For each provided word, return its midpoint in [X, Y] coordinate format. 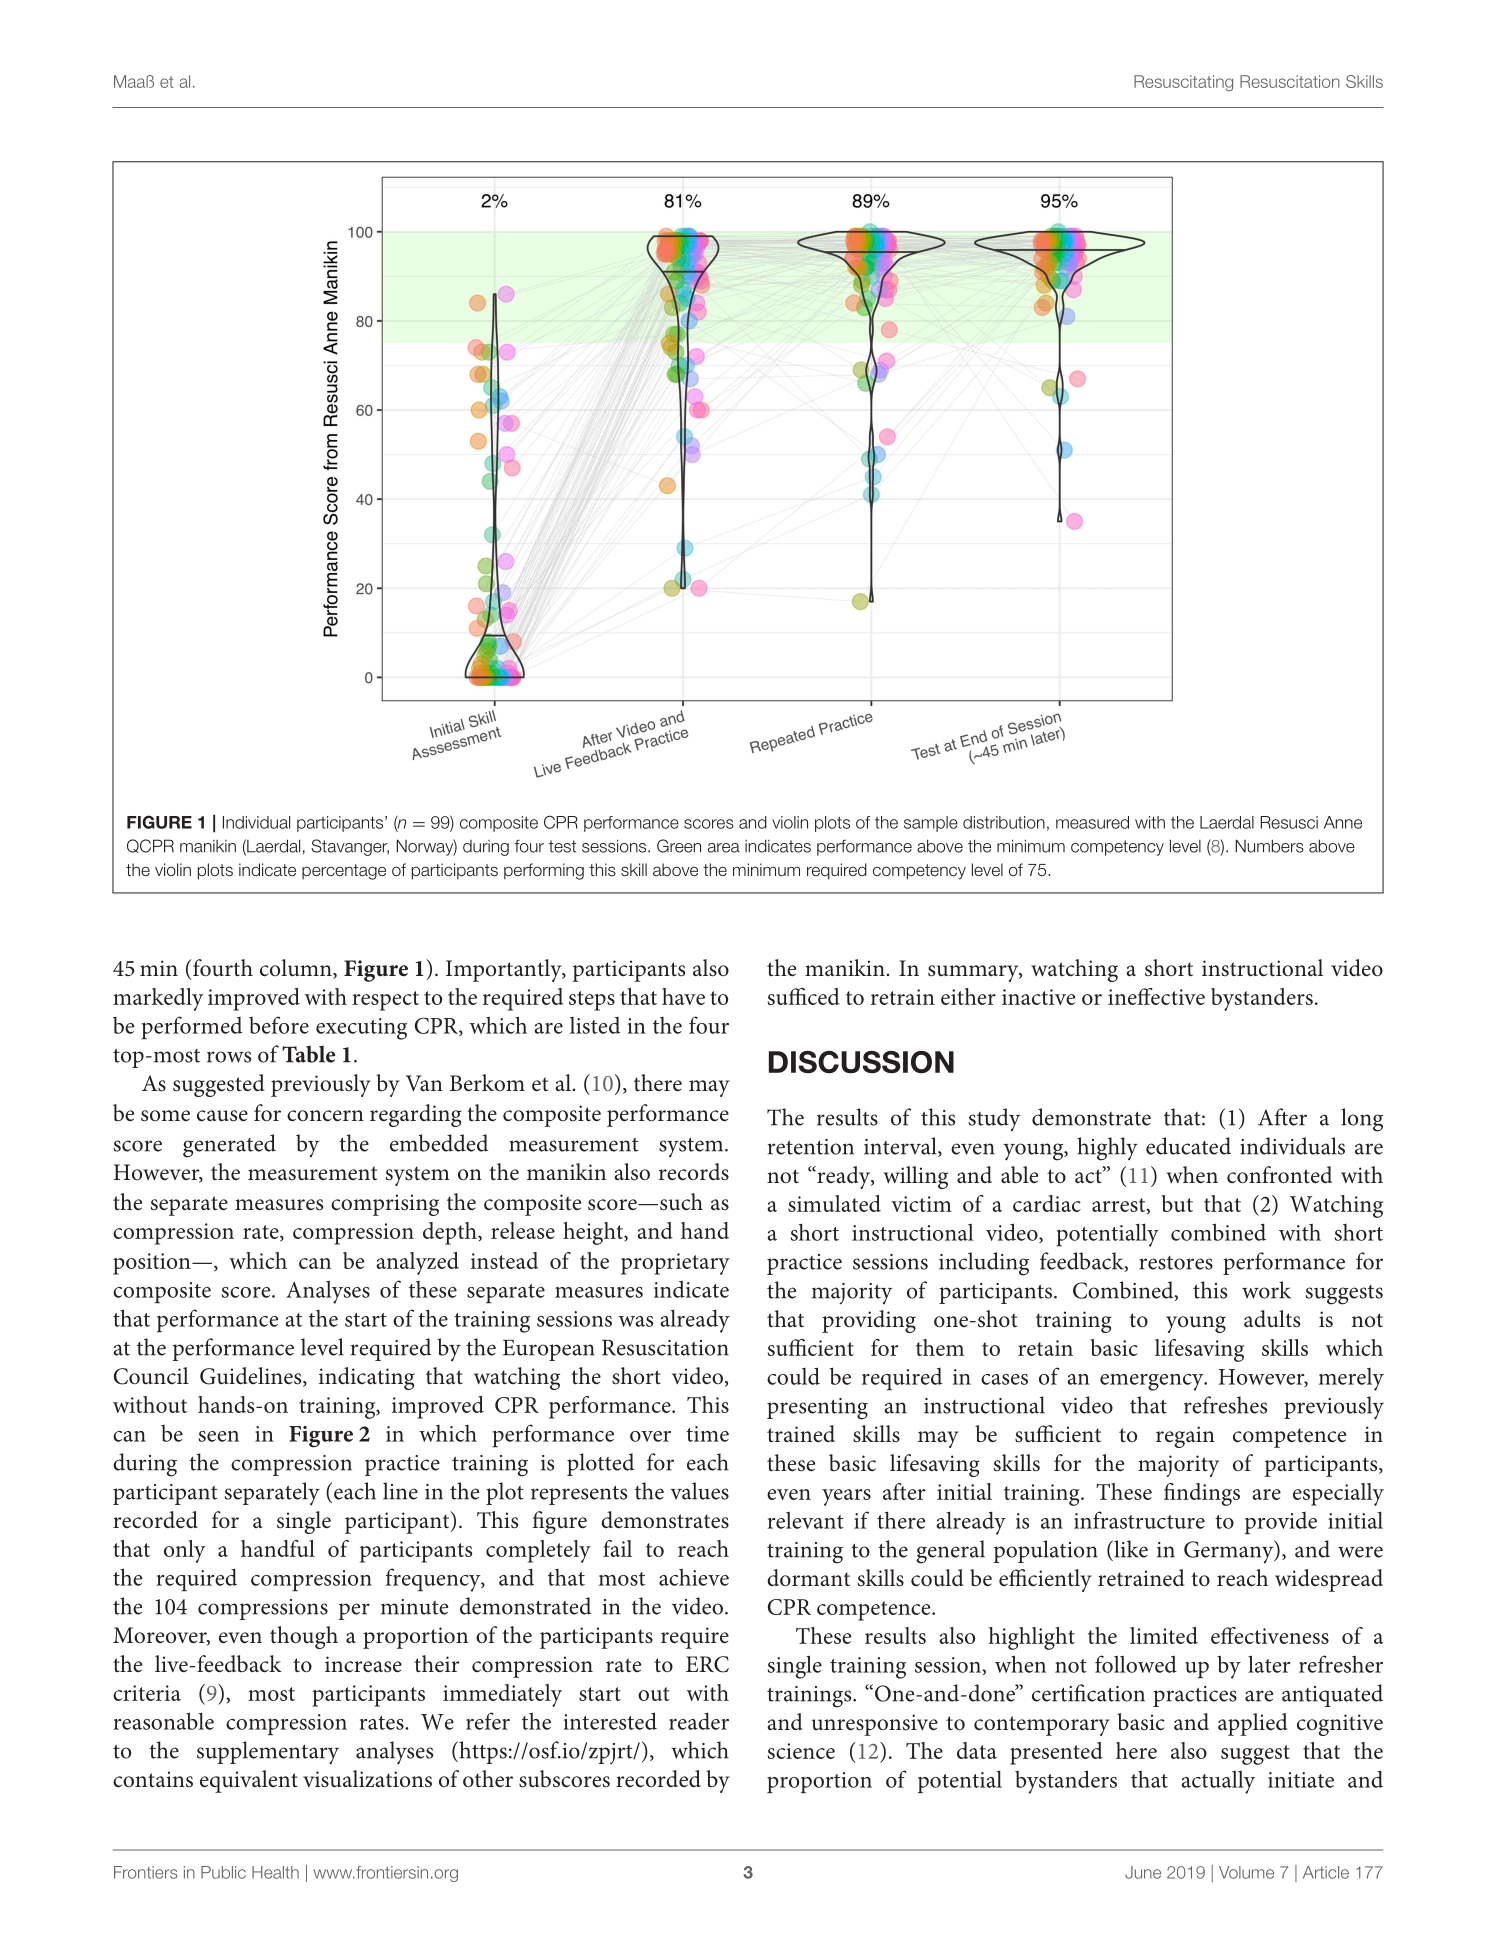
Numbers [1269, 846]
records [694, 1172]
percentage [344, 872]
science [801, 1751]
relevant [805, 1520]
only [185, 1551]
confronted [1279, 1175]
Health [275, 1872]
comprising [385, 1205]
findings [1202, 1494]
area [724, 848]
